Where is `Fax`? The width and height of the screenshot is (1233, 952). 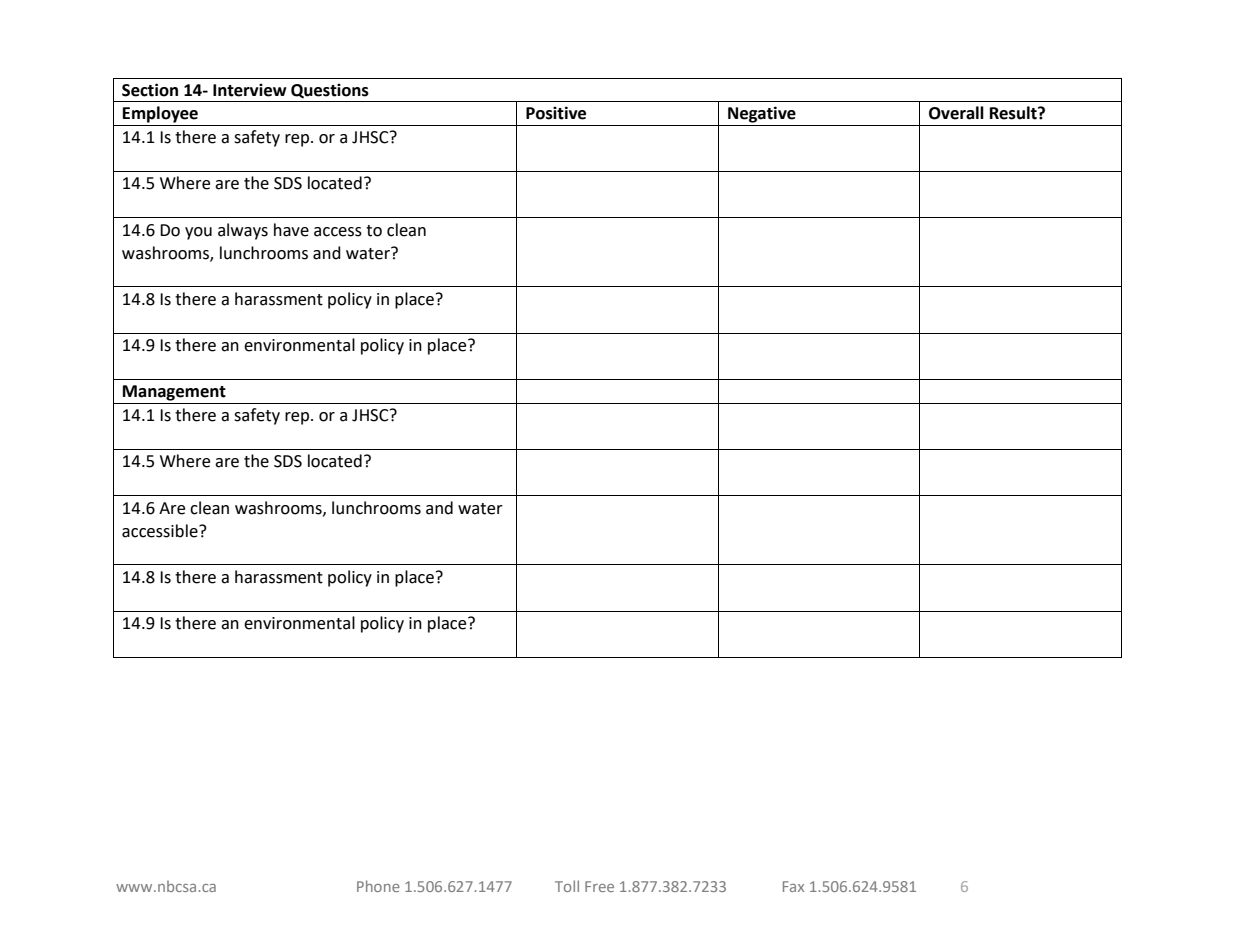
Fax is located at coordinates (793, 886).
